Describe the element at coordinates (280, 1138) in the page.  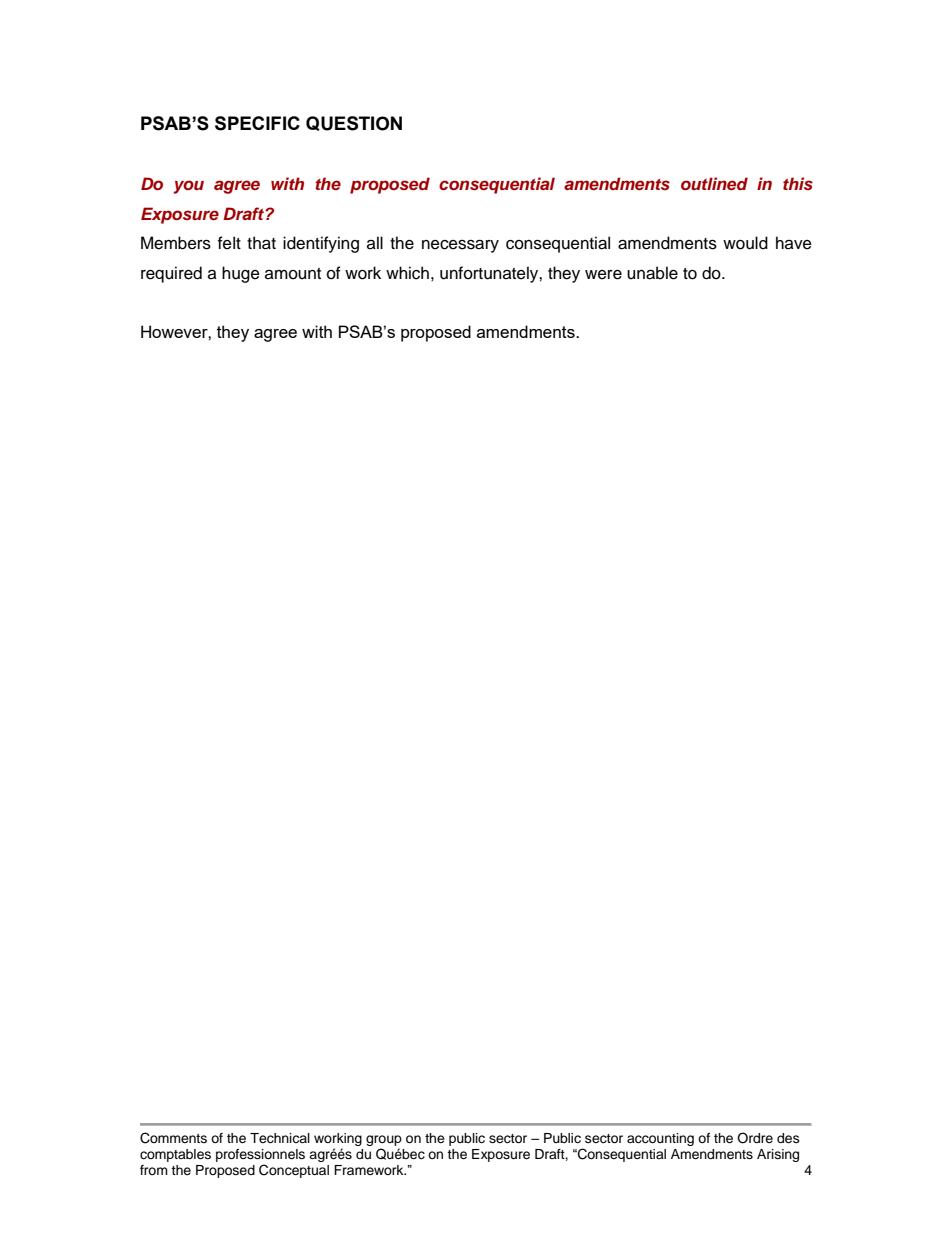
I see `Technical` at that location.
